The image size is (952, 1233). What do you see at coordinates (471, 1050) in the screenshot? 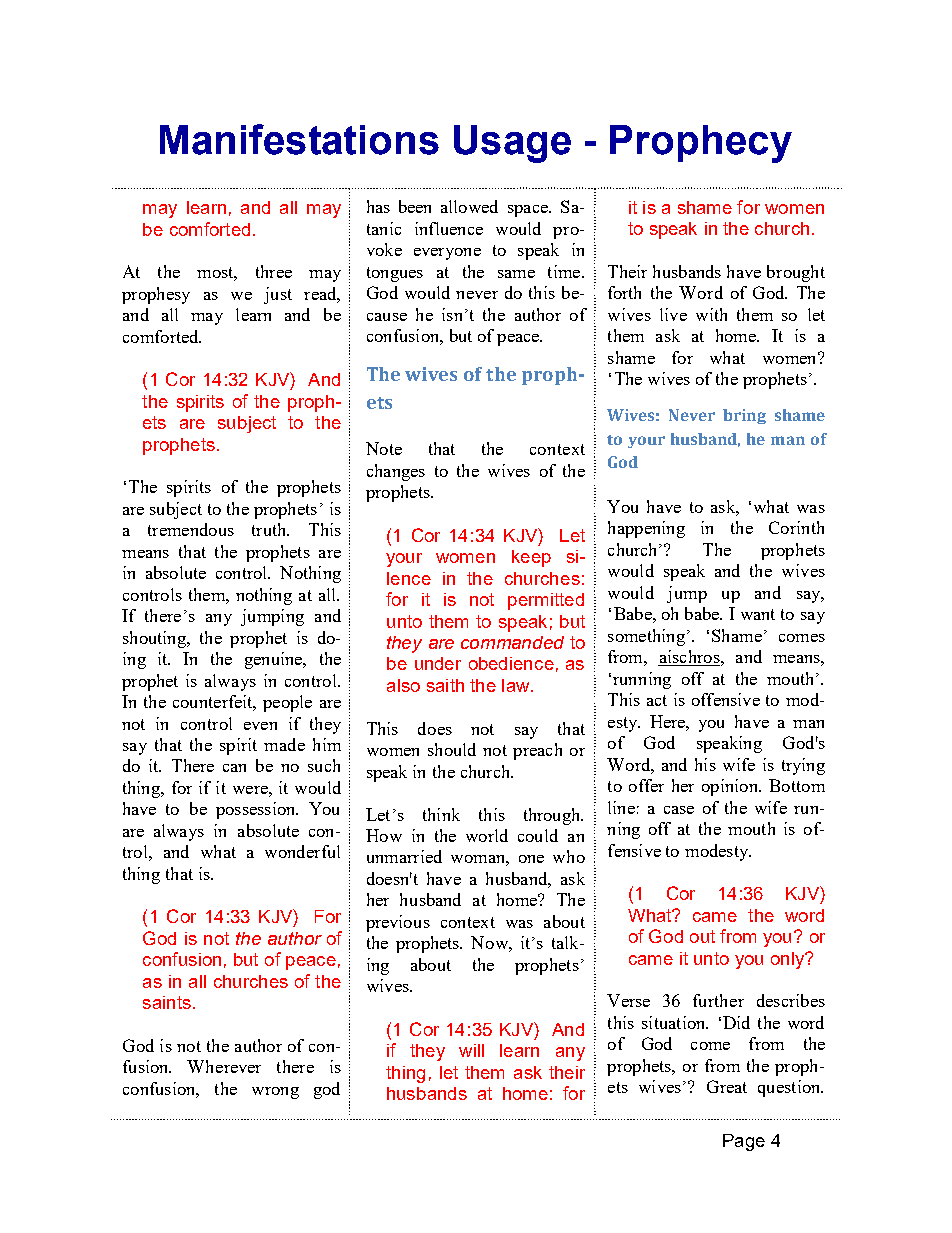
I see `will` at bounding box center [471, 1050].
